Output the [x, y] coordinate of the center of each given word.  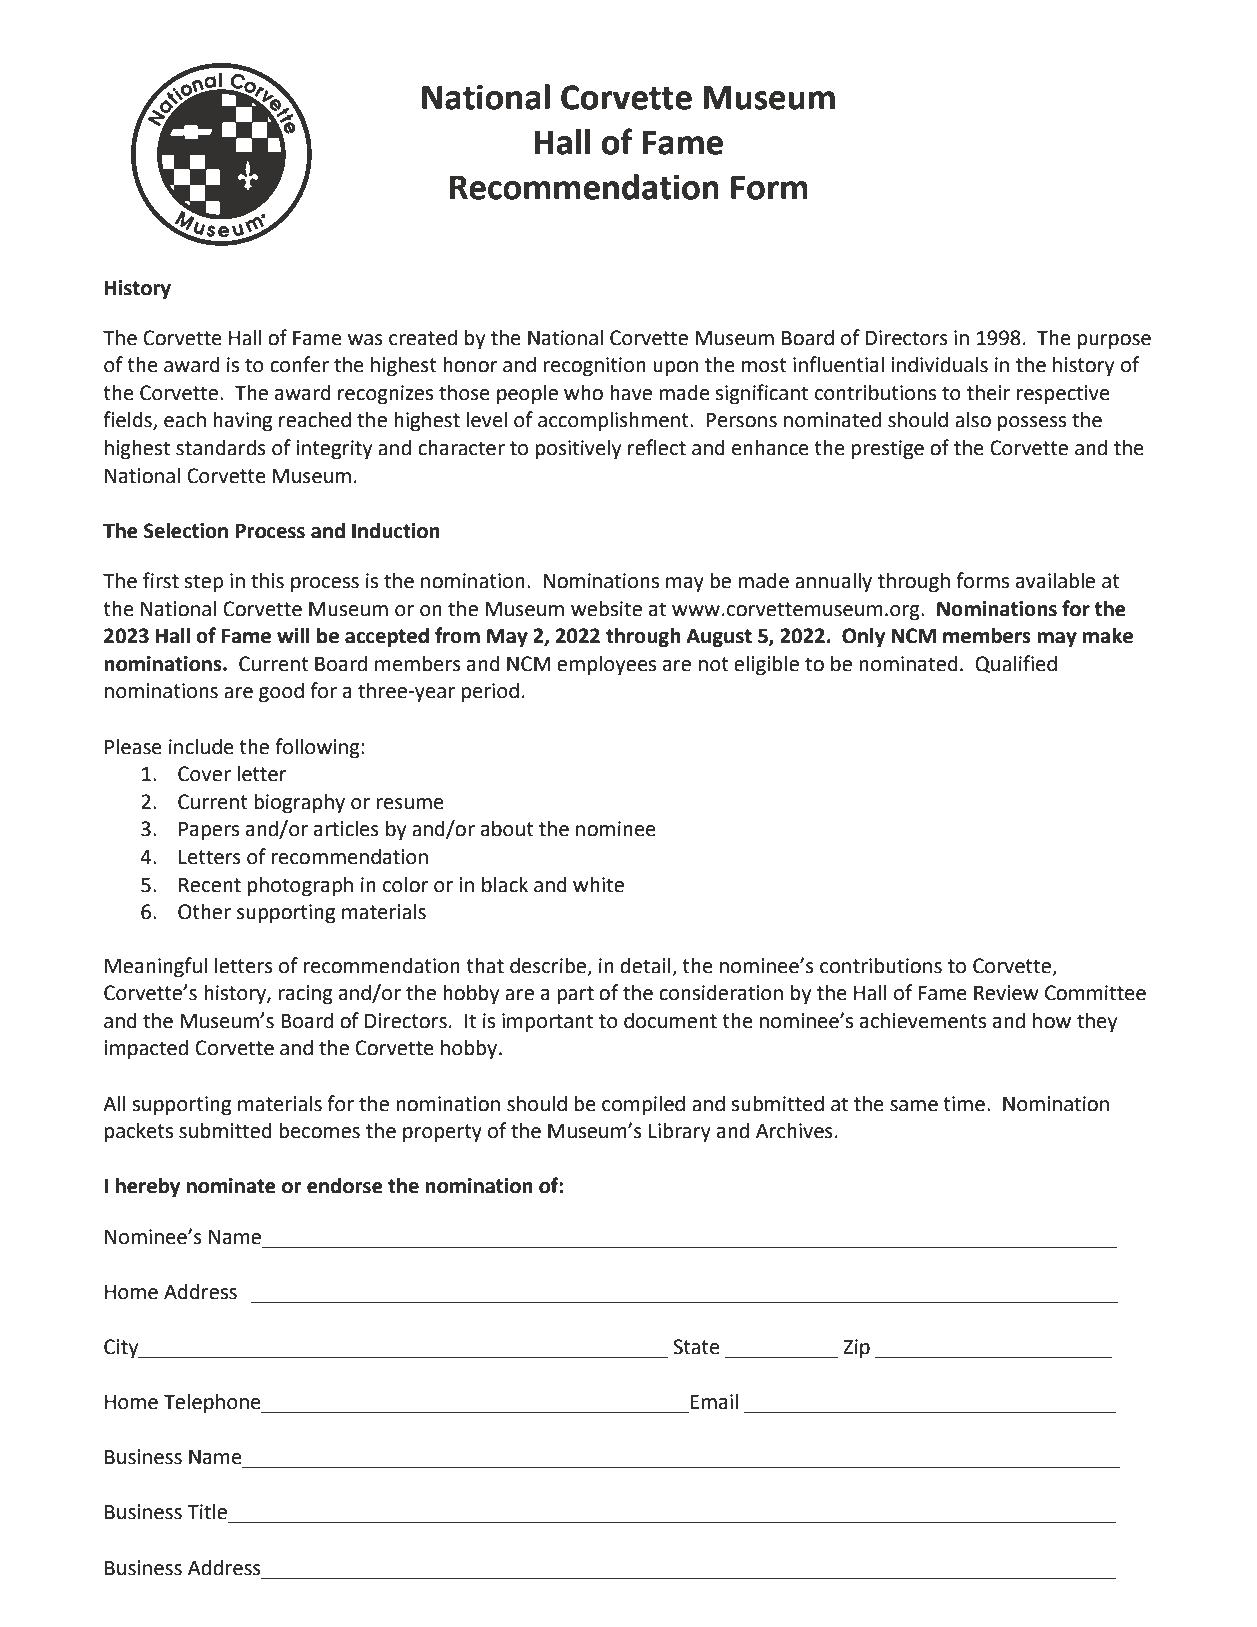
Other [204, 911]
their [988, 393]
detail [645, 965]
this [267, 580]
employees [606, 665]
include [201, 746]
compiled [643, 1105]
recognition [594, 367]
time [964, 1104]
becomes [319, 1130]
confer [299, 364]
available [1055, 580]
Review [1006, 993]
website [606, 608]
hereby [148, 1187]
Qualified [1016, 664]
